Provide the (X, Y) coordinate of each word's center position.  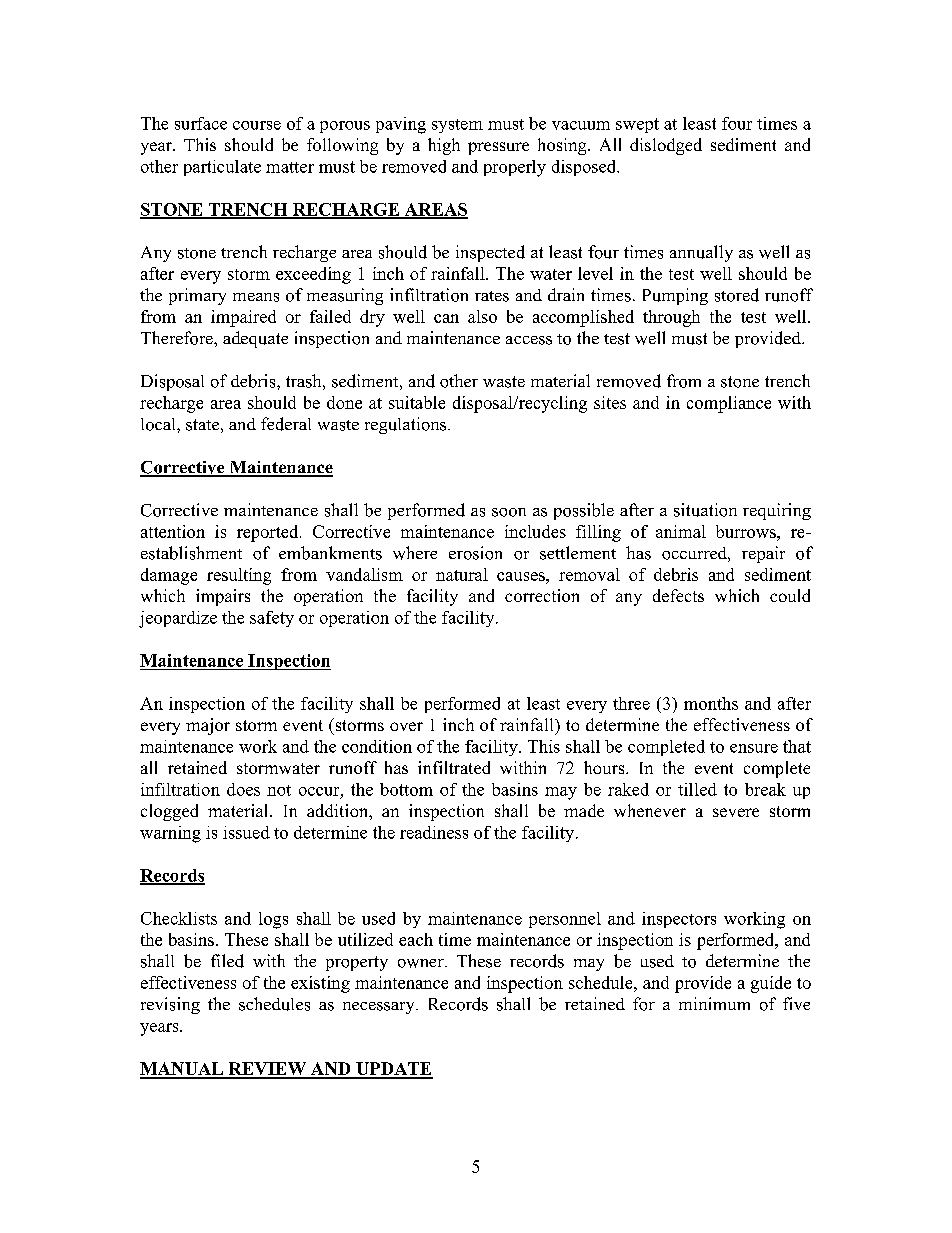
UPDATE (393, 1070)
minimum (714, 1003)
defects (678, 595)
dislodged (666, 146)
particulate (222, 168)
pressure (498, 148)
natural (462, 574)
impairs (223, 597)
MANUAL (183, 1070)
